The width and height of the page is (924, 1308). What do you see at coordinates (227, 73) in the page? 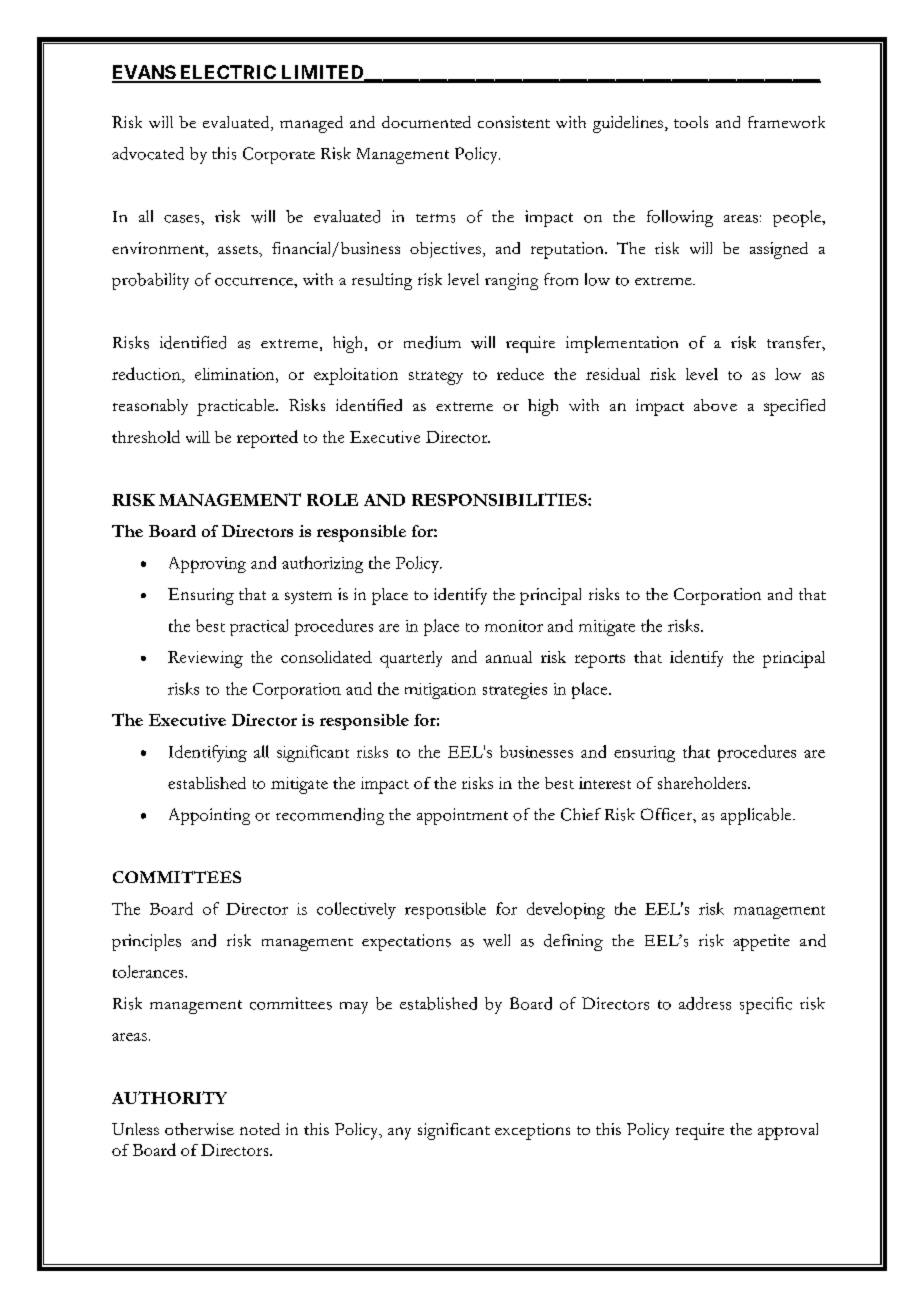
I see `ELECTRIC` at bounding box center [227, 73].
